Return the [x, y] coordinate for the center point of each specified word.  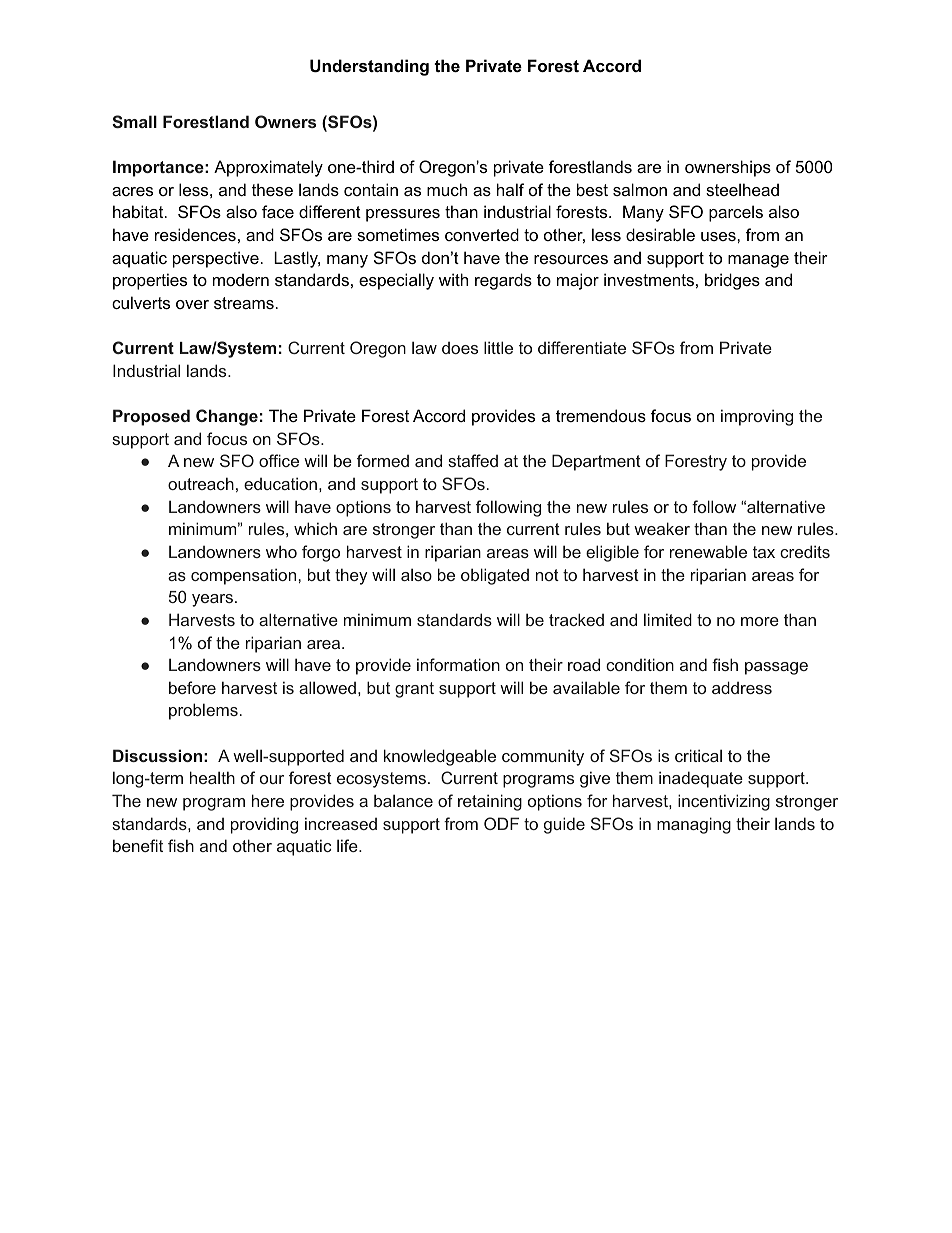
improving [757, 417]
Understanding [369, 67]
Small [134, 121]
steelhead [742, 189]
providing [264, 825]
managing [694, 825]
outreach [201, 483]
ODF [501, 823]
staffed [473, 460]
